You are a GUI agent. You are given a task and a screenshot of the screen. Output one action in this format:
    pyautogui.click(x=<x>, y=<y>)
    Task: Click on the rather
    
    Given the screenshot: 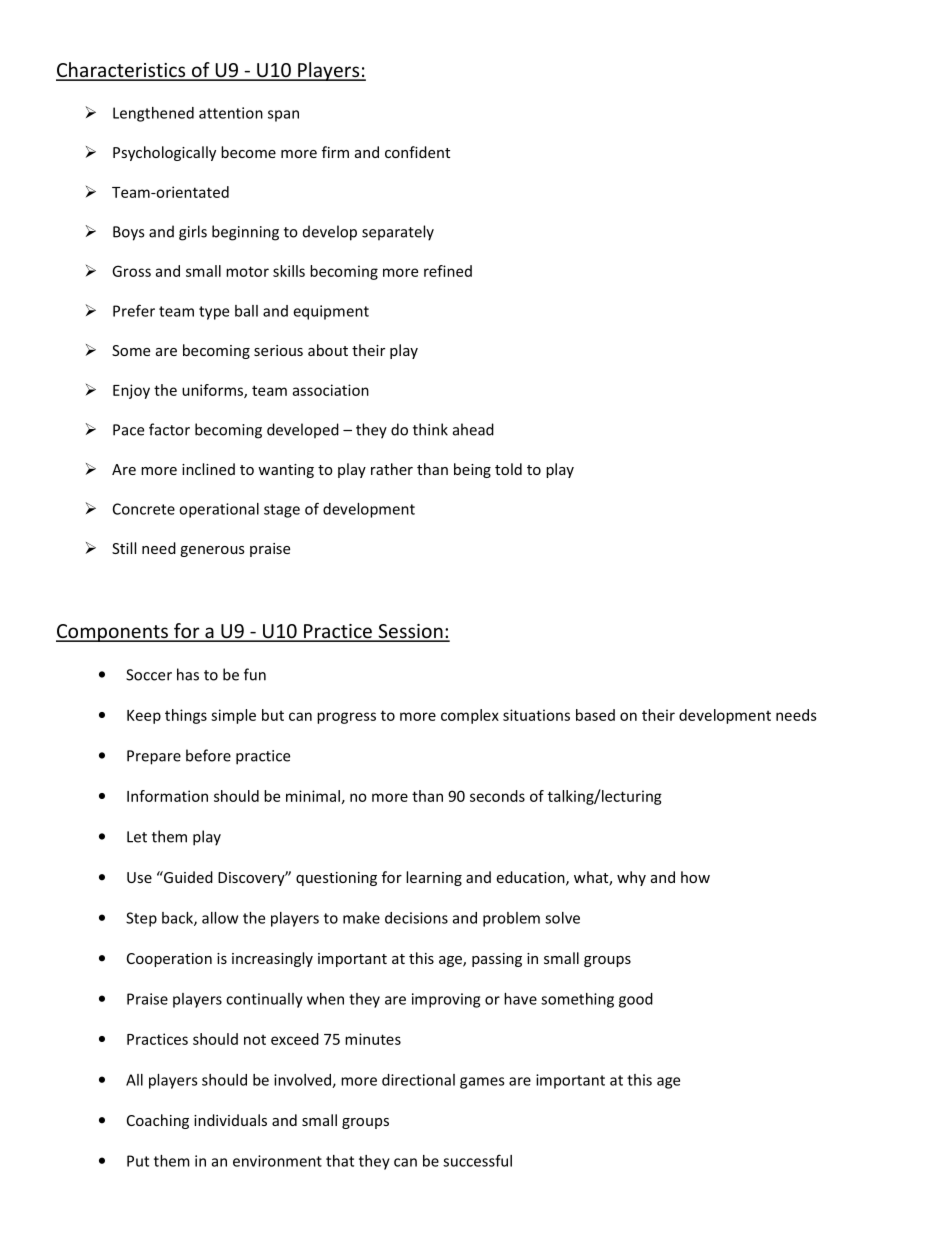 What is the action you would take?
    pyautogui.click(x=392, y=469)
